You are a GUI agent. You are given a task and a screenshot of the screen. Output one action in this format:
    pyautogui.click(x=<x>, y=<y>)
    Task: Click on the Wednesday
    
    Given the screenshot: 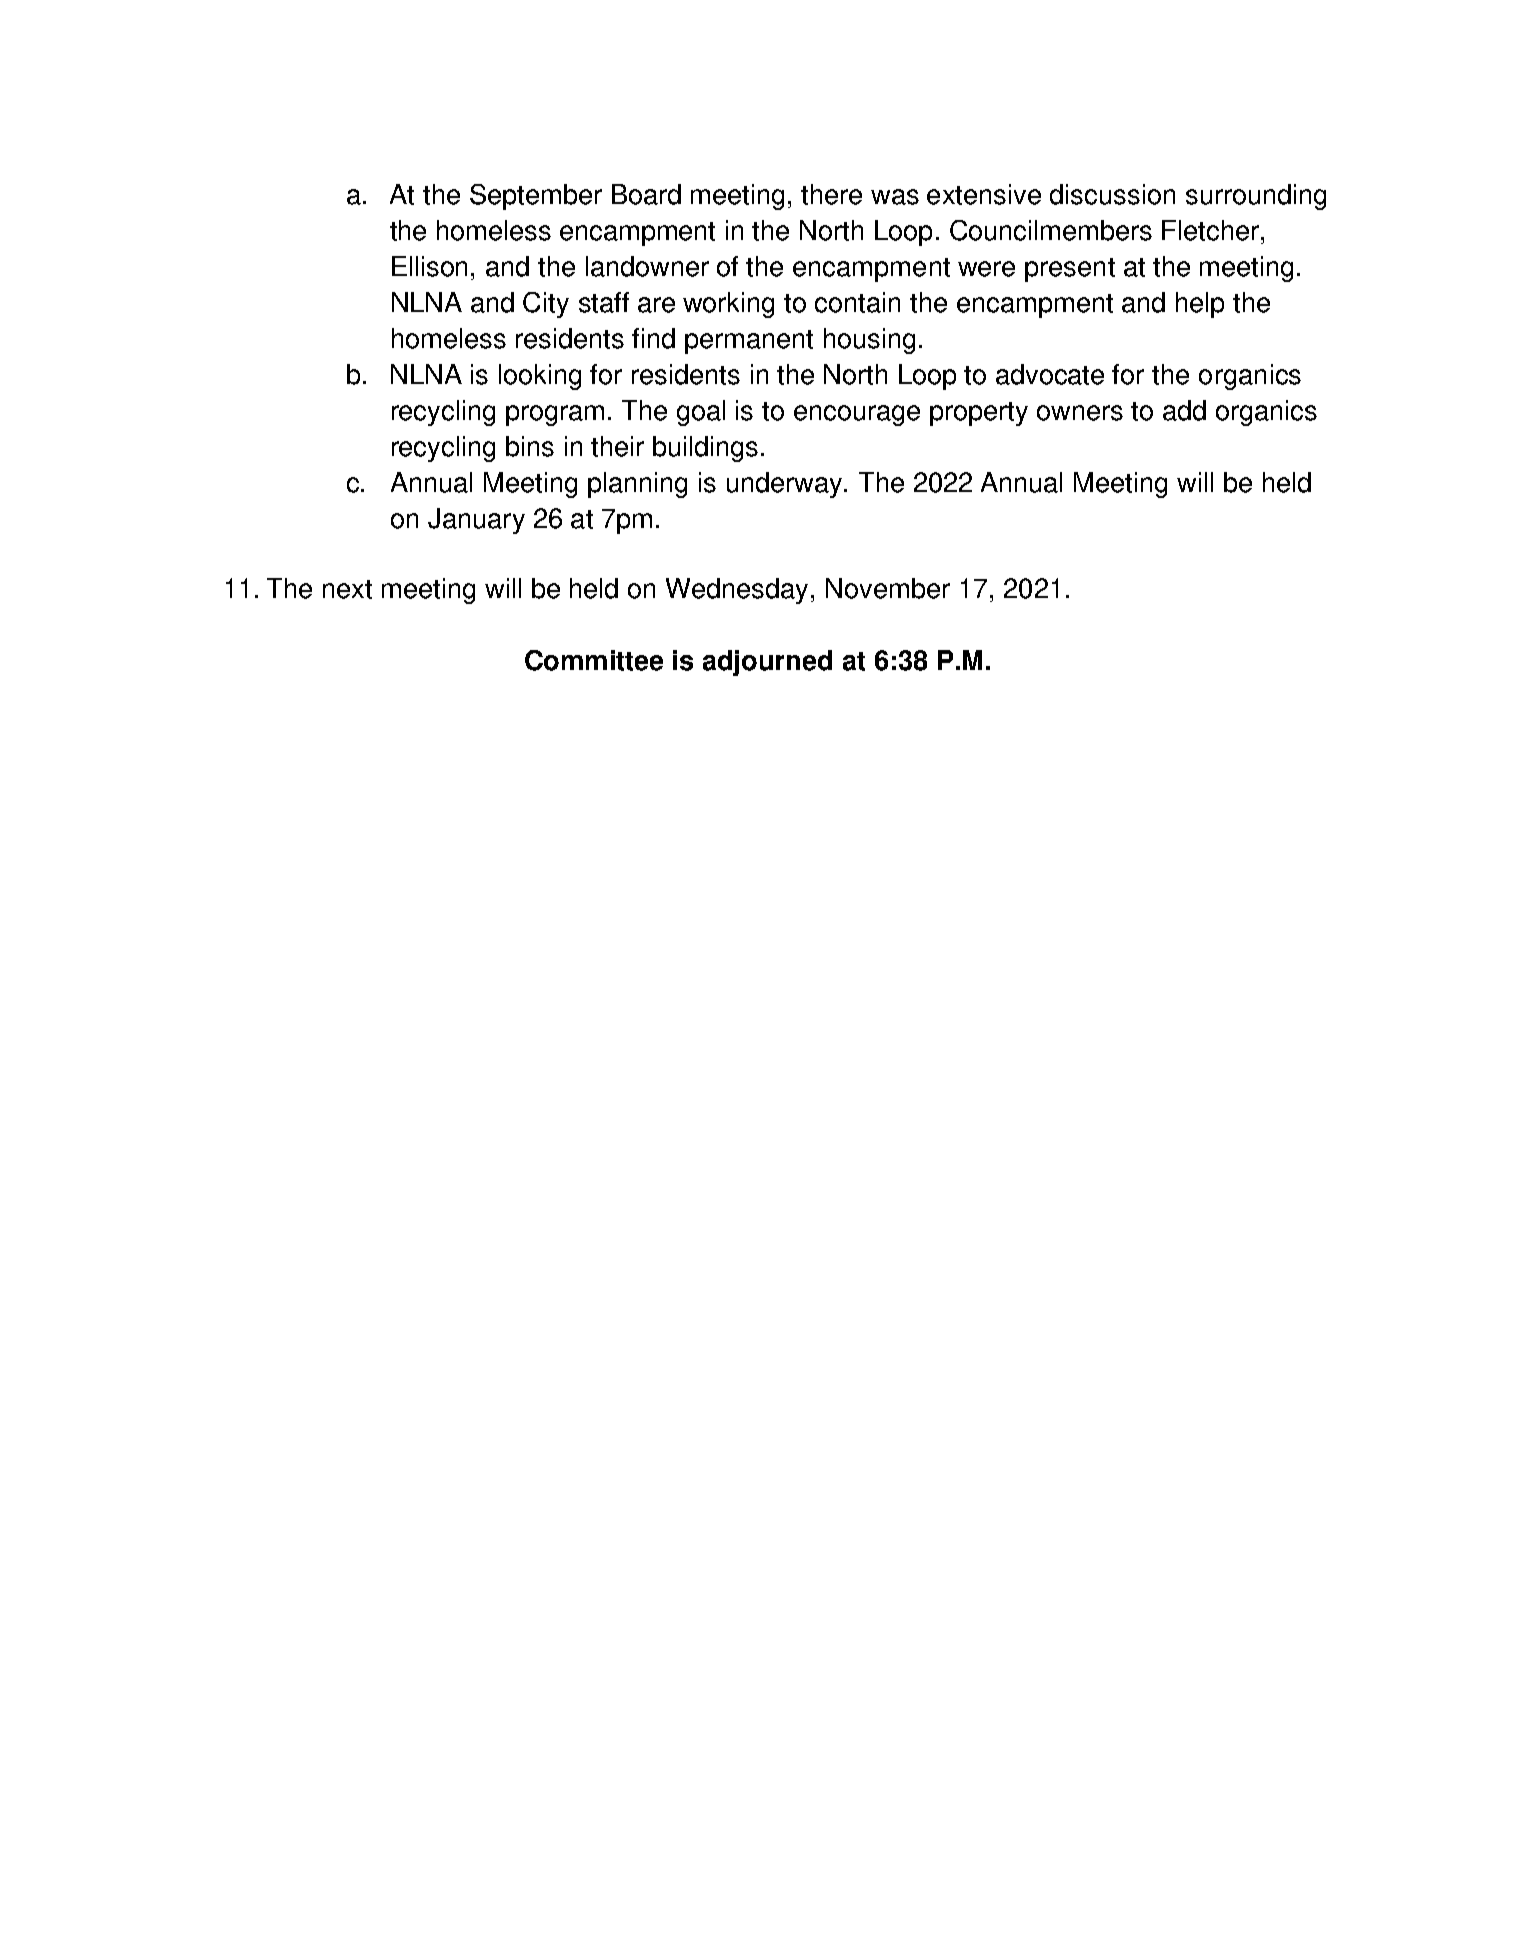 What is the action you would take?
    pyautogui.click(x=737, y=591)
